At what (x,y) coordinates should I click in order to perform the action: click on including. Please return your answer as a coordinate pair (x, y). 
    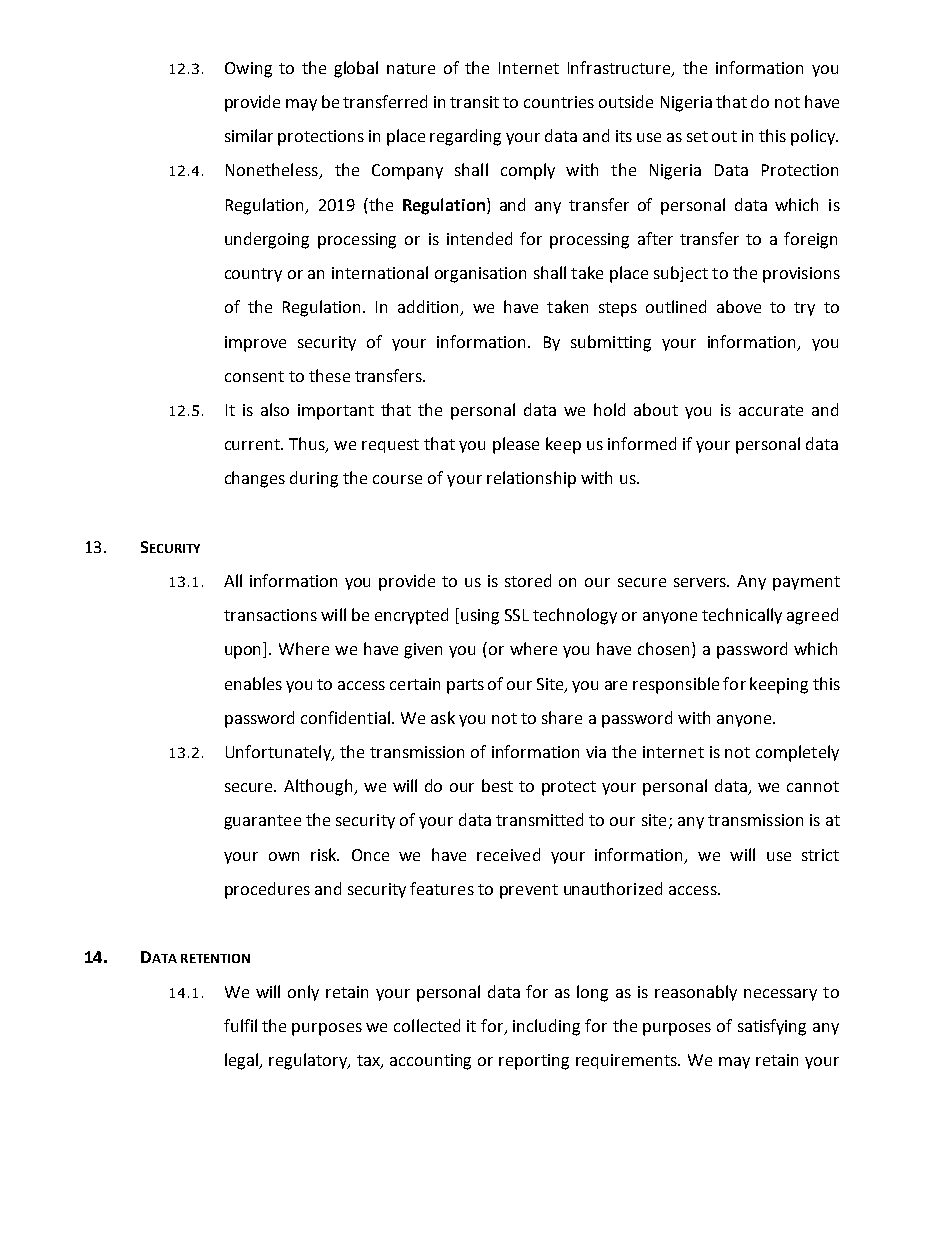
    Looking at the image, I should click on (546, 1027).
